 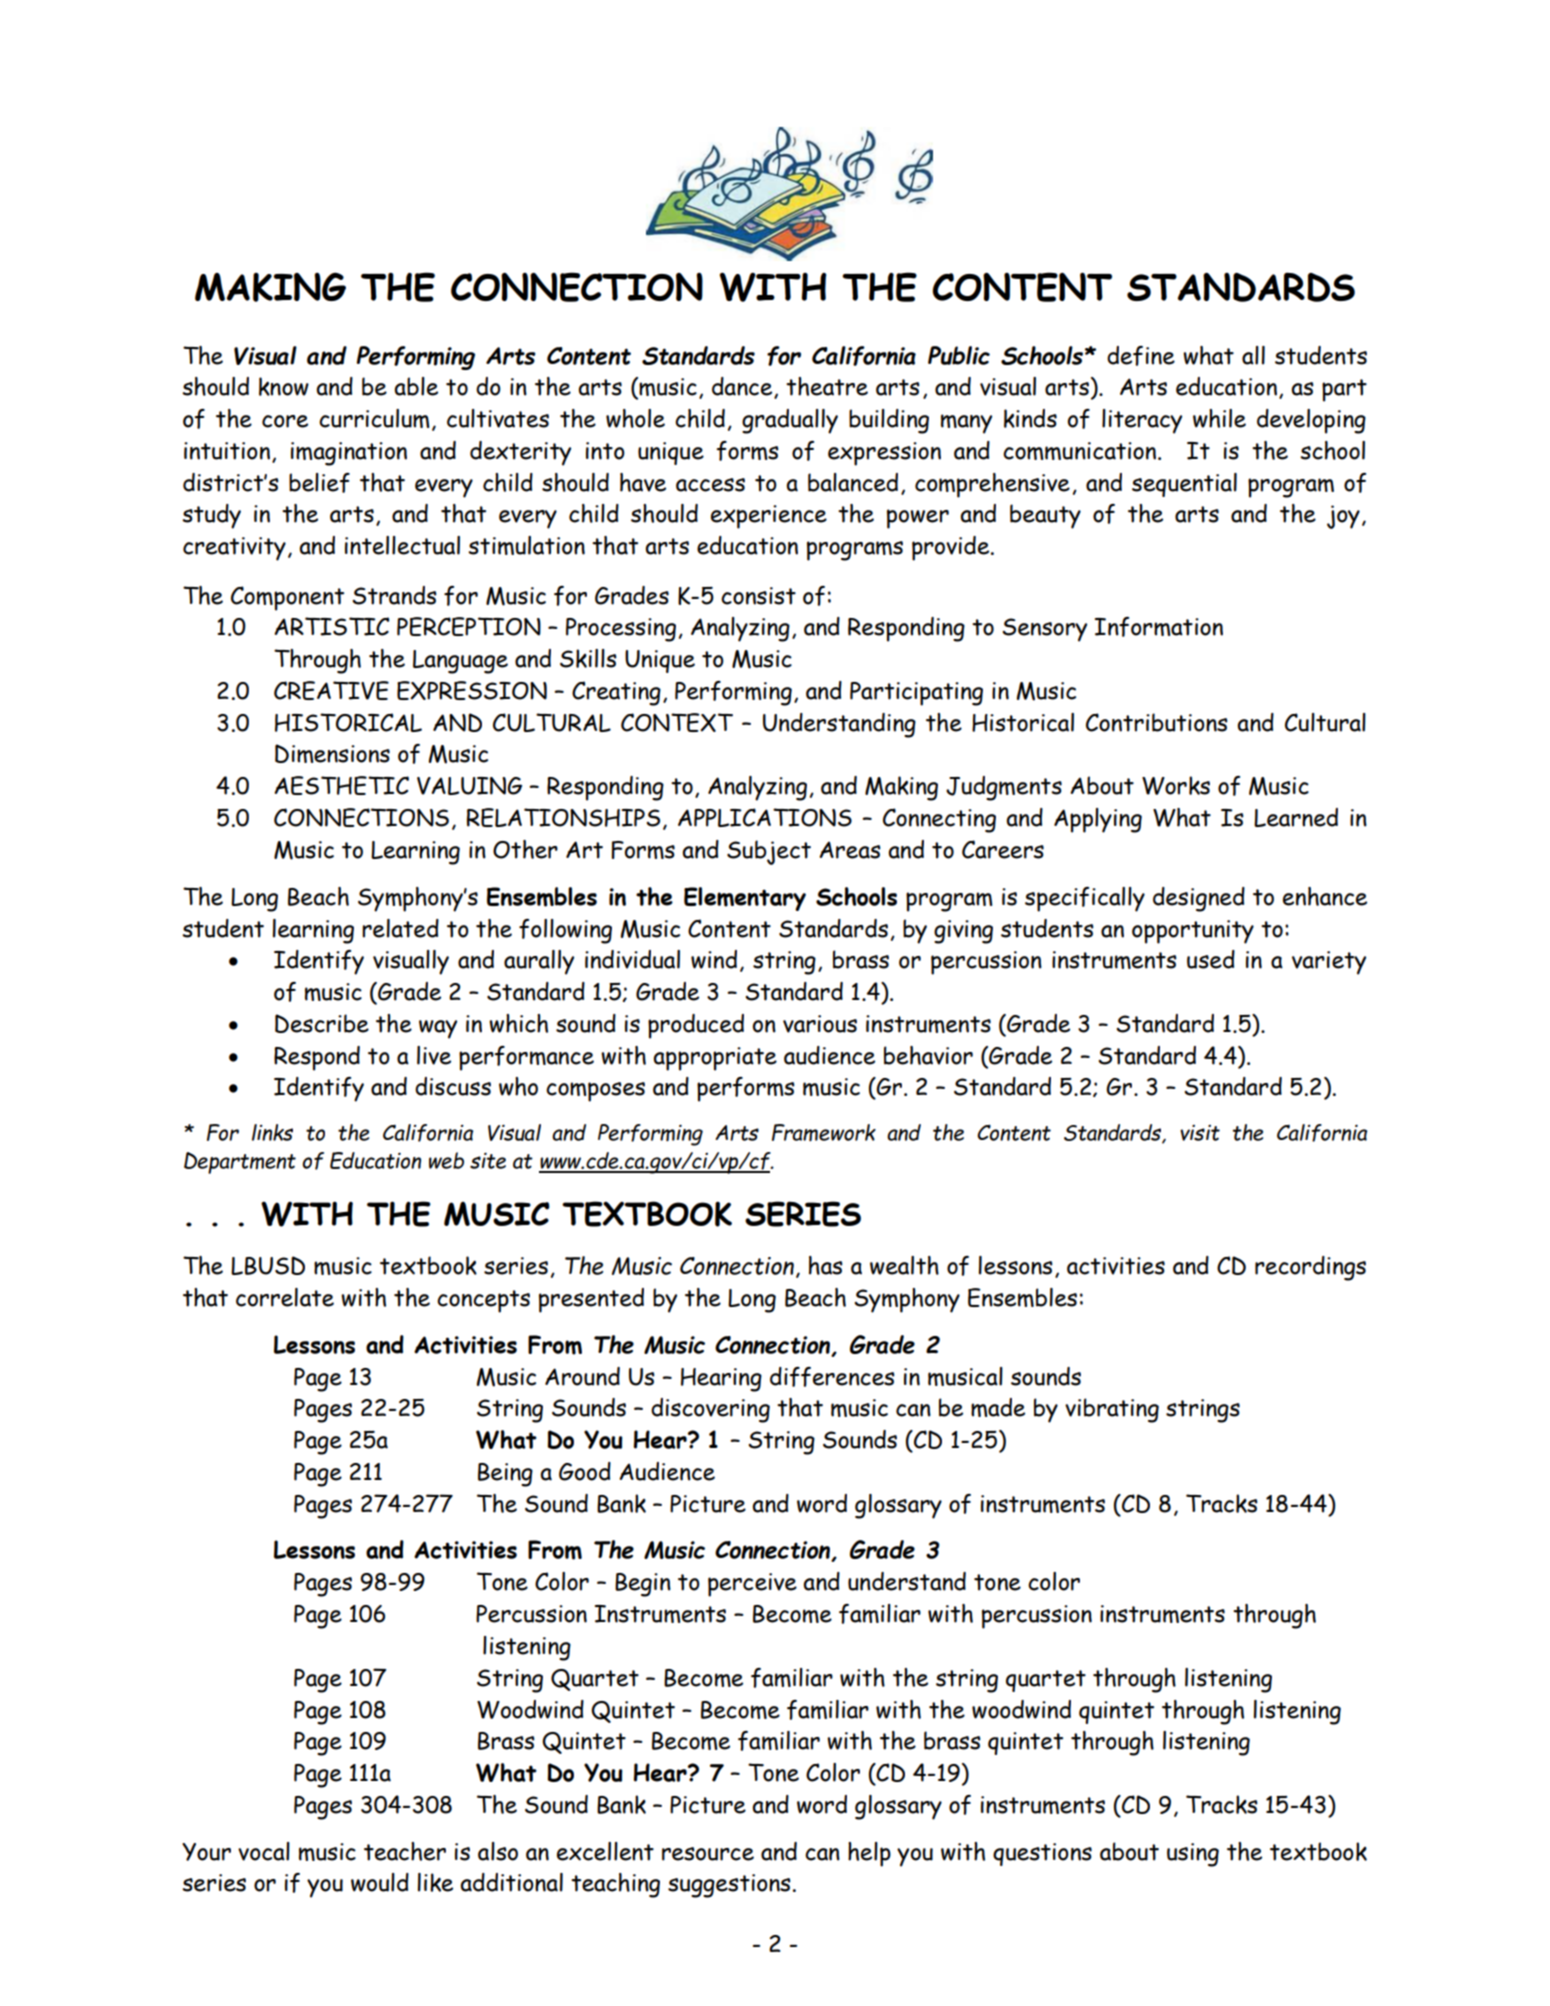 I want to click on teacher, so click(x=405, y=1851).
